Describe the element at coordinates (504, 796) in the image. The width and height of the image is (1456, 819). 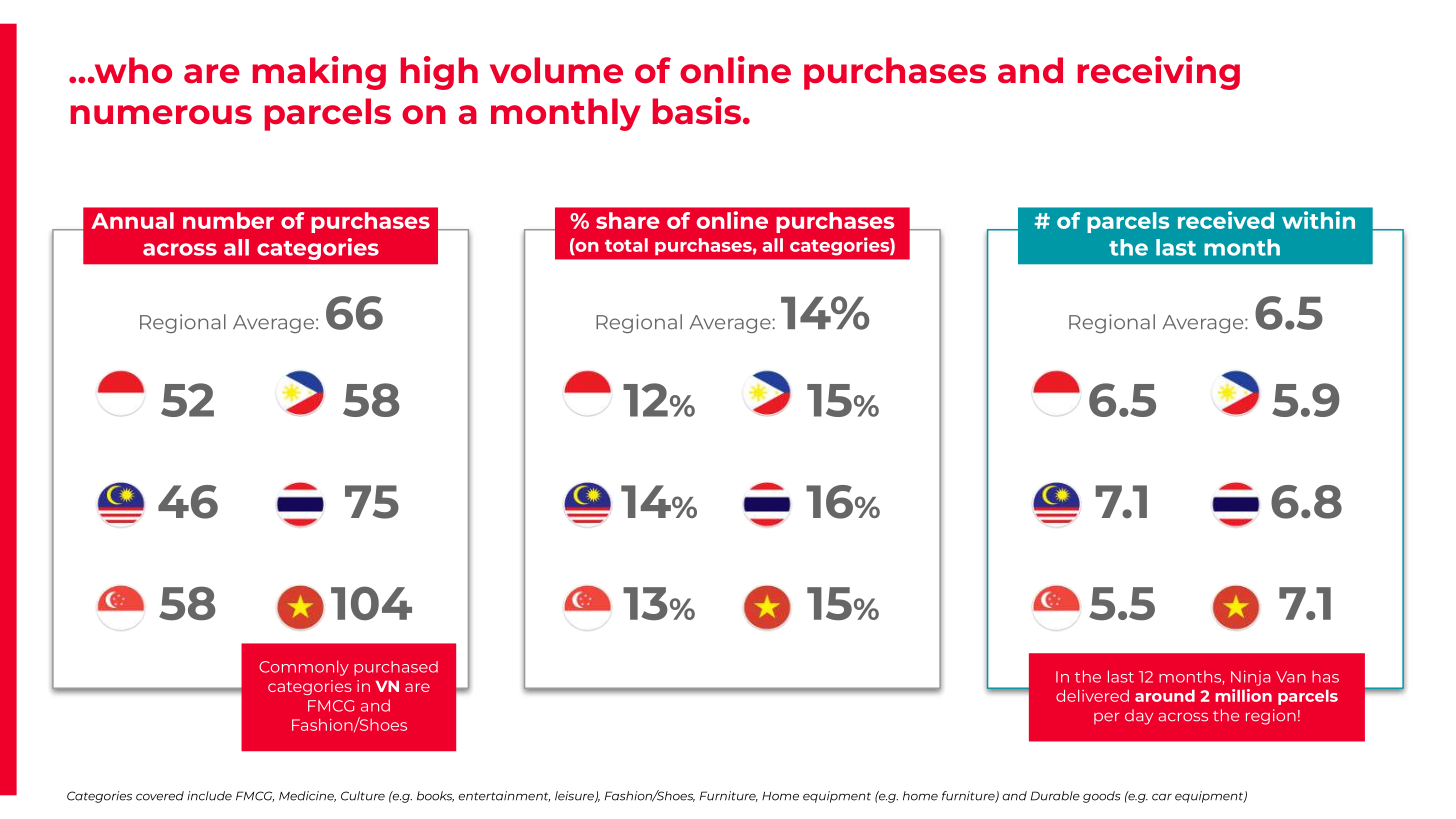
I see `entertainment` at that location.
